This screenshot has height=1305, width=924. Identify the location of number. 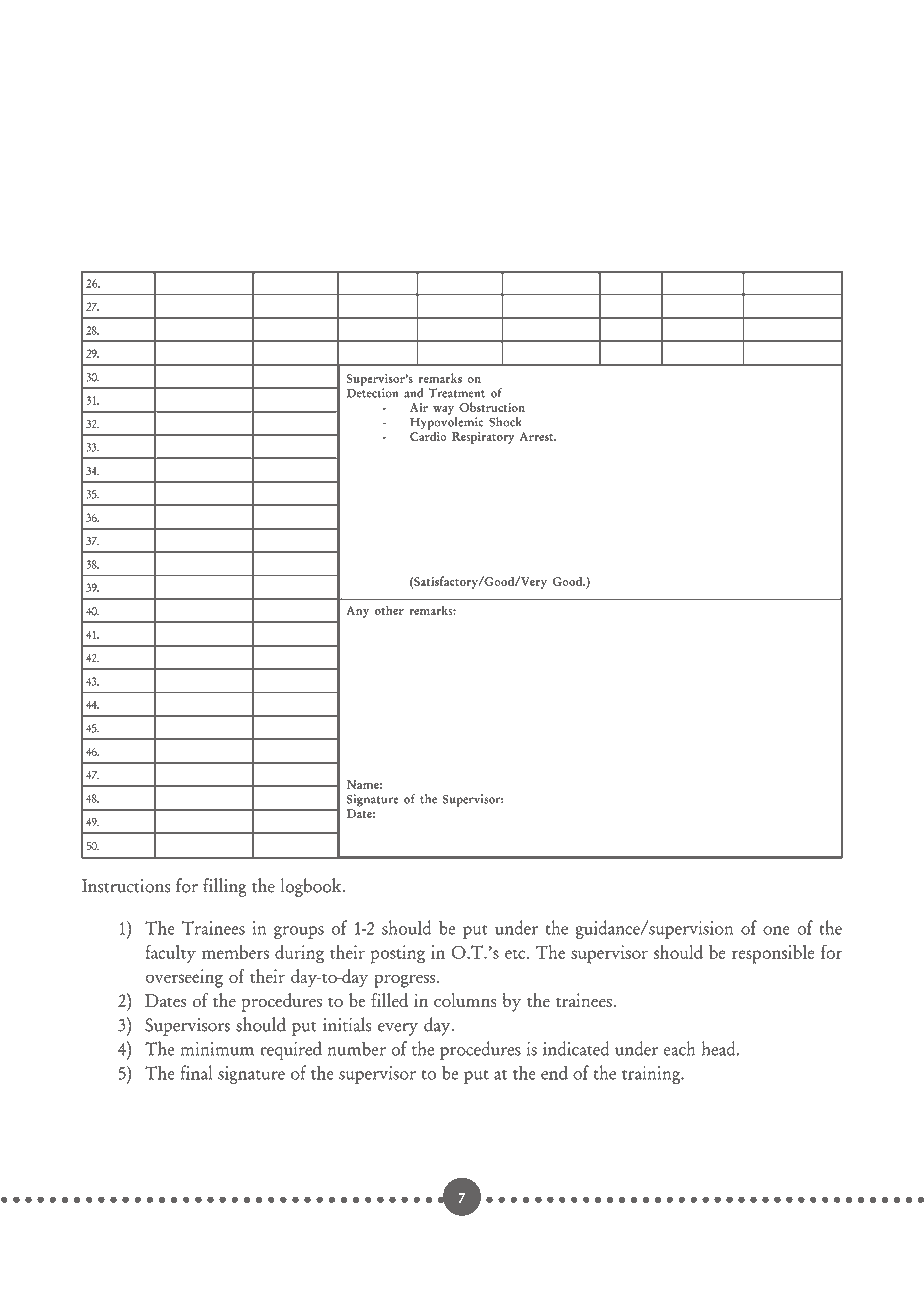
(357, 1048).
